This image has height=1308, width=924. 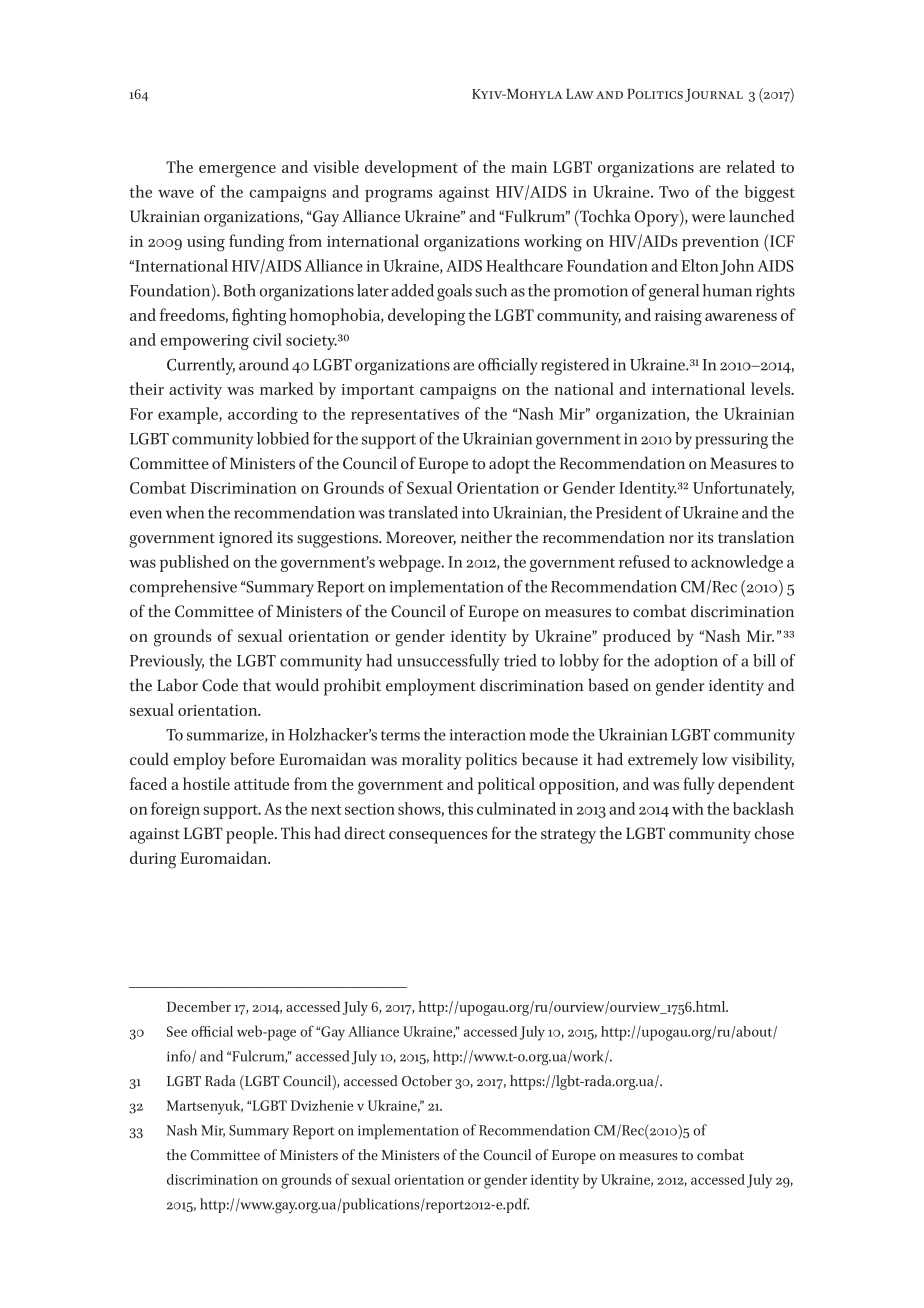 I want to click on development, so click(x=411, y=168).
